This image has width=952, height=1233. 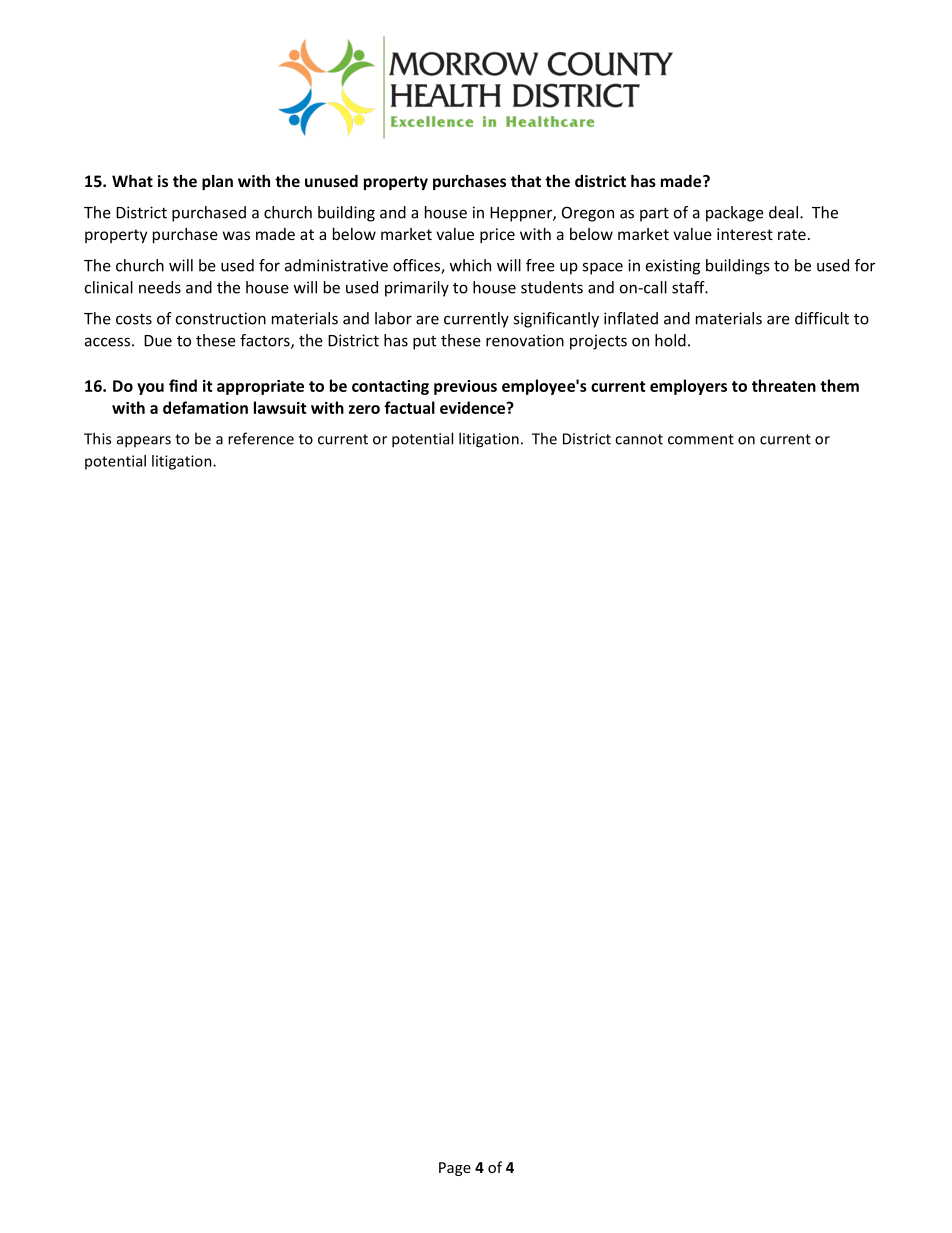 I want to click on threaten, so click(x=784, y=385).
